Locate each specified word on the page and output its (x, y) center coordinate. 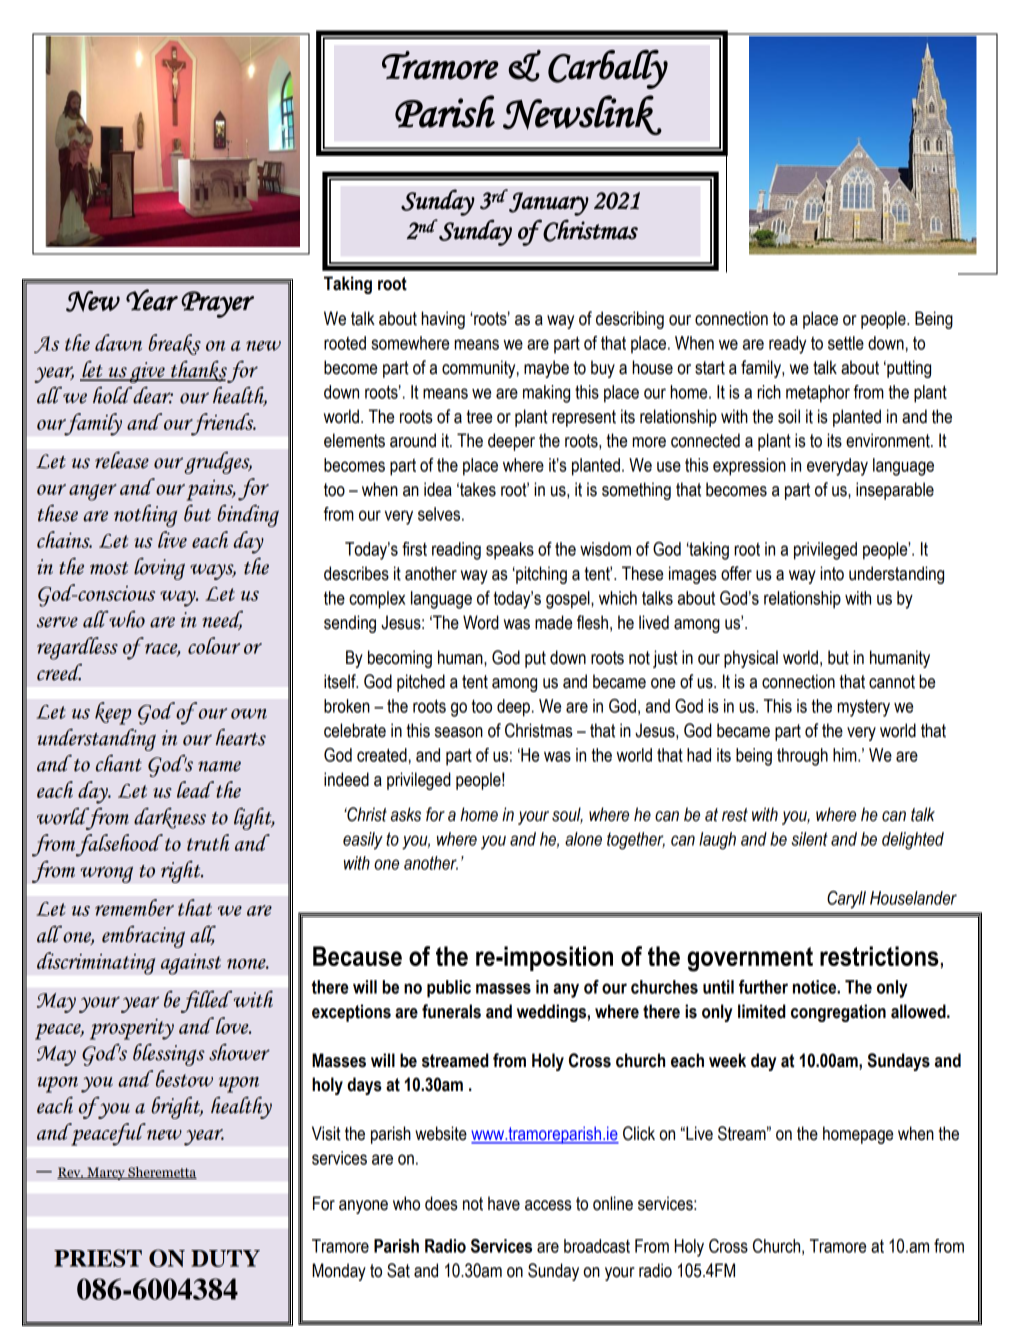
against (191, 964)
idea (438, 489)
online (613, 1203)
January (548, 203)
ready (787, 345)
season (459, 732)
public (449, 989)
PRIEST (98, 1258)
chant (119, 763)
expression (749, 467)
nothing (145, 516)
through (802, 757)
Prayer (217, 304)
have (504, 1203)
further (763, 987)
